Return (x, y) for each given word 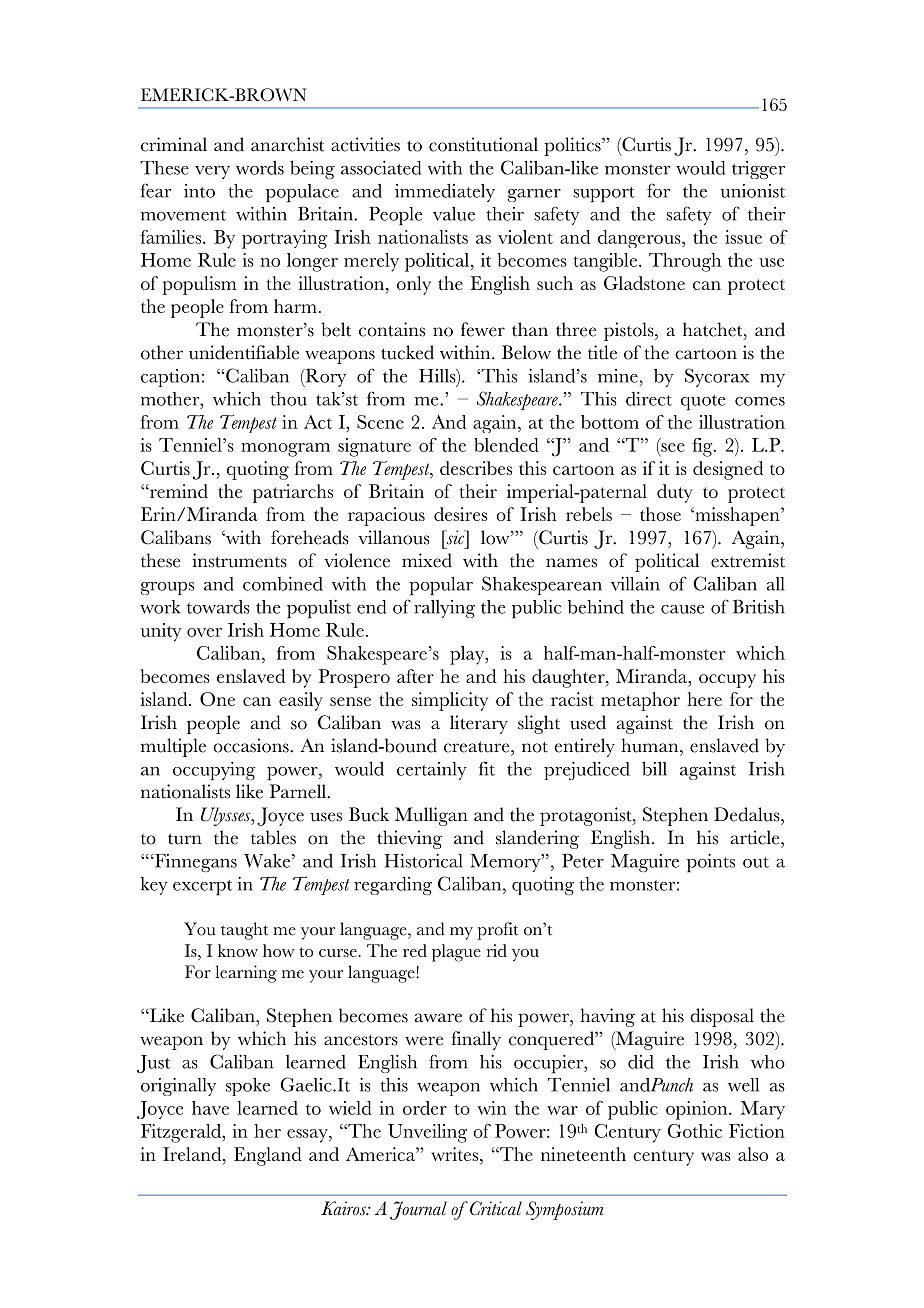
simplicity (450, 701)
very (212, 172)
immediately (445, 192)
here (704, 699)
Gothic (695, 1131)
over (204, 632)
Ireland (193, 1154)
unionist (753, 191)
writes (454, 1154)
